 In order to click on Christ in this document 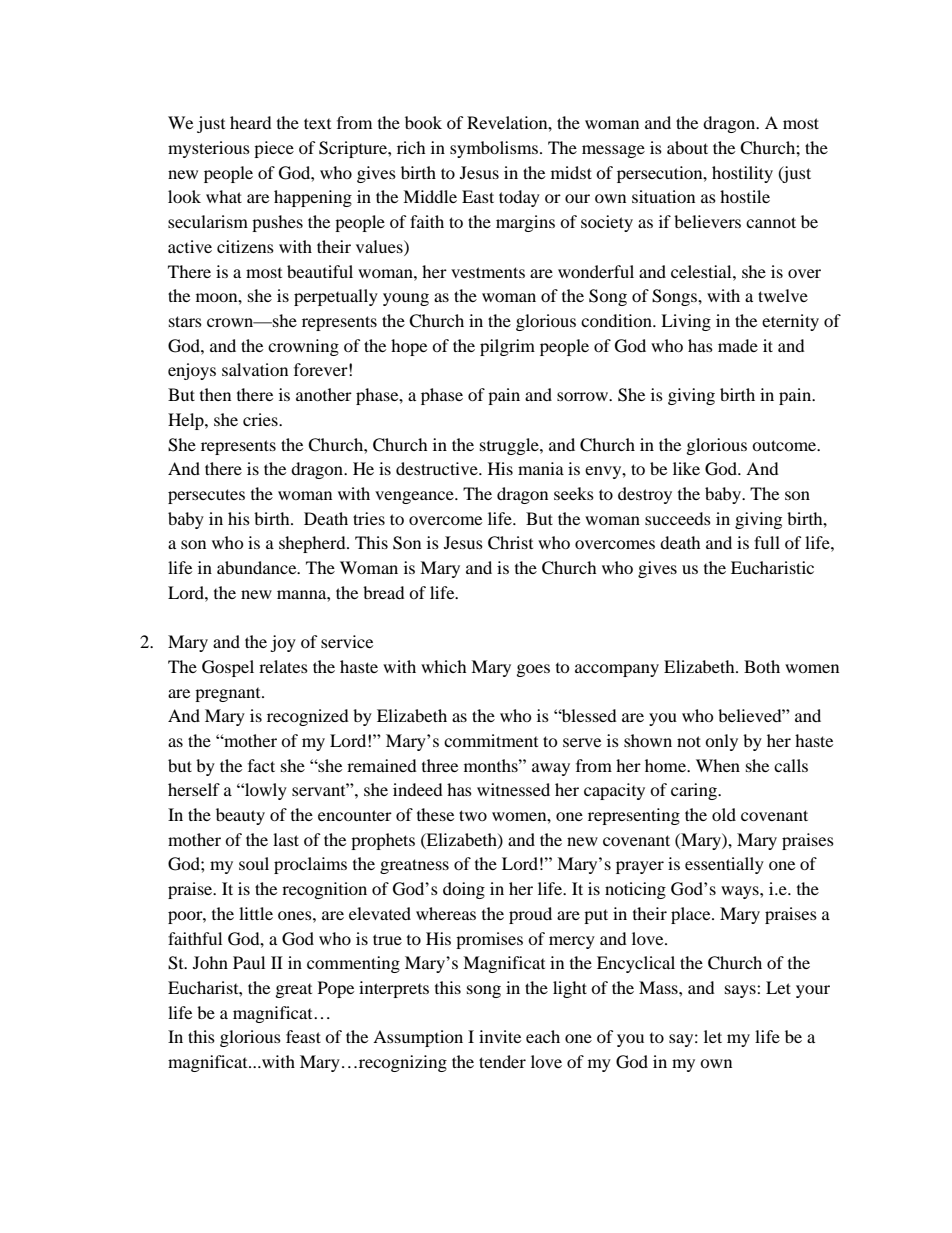, I will do `click(510, 543)`.
